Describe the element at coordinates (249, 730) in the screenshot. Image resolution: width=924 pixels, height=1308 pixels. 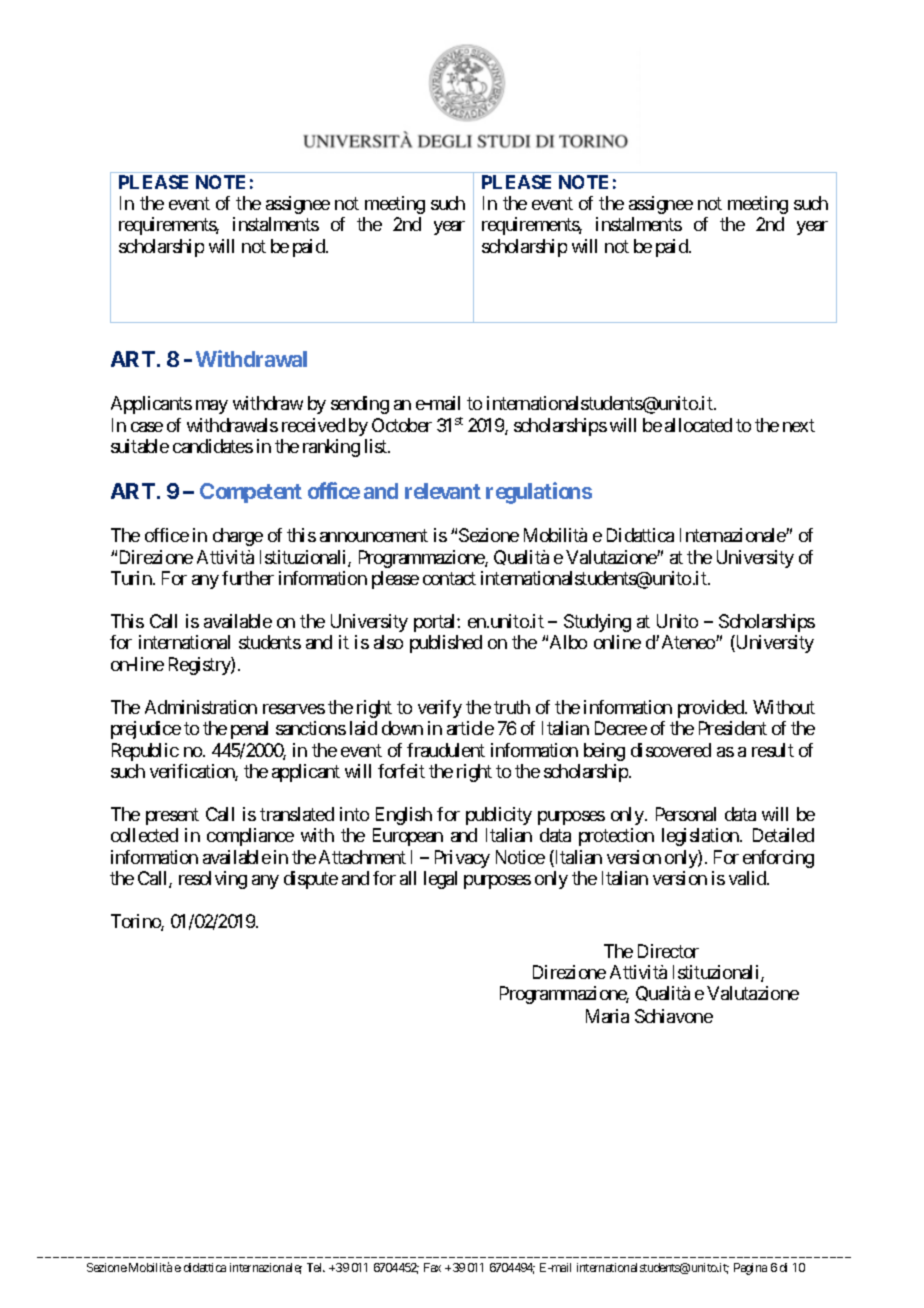
I see `penal` at that location.
